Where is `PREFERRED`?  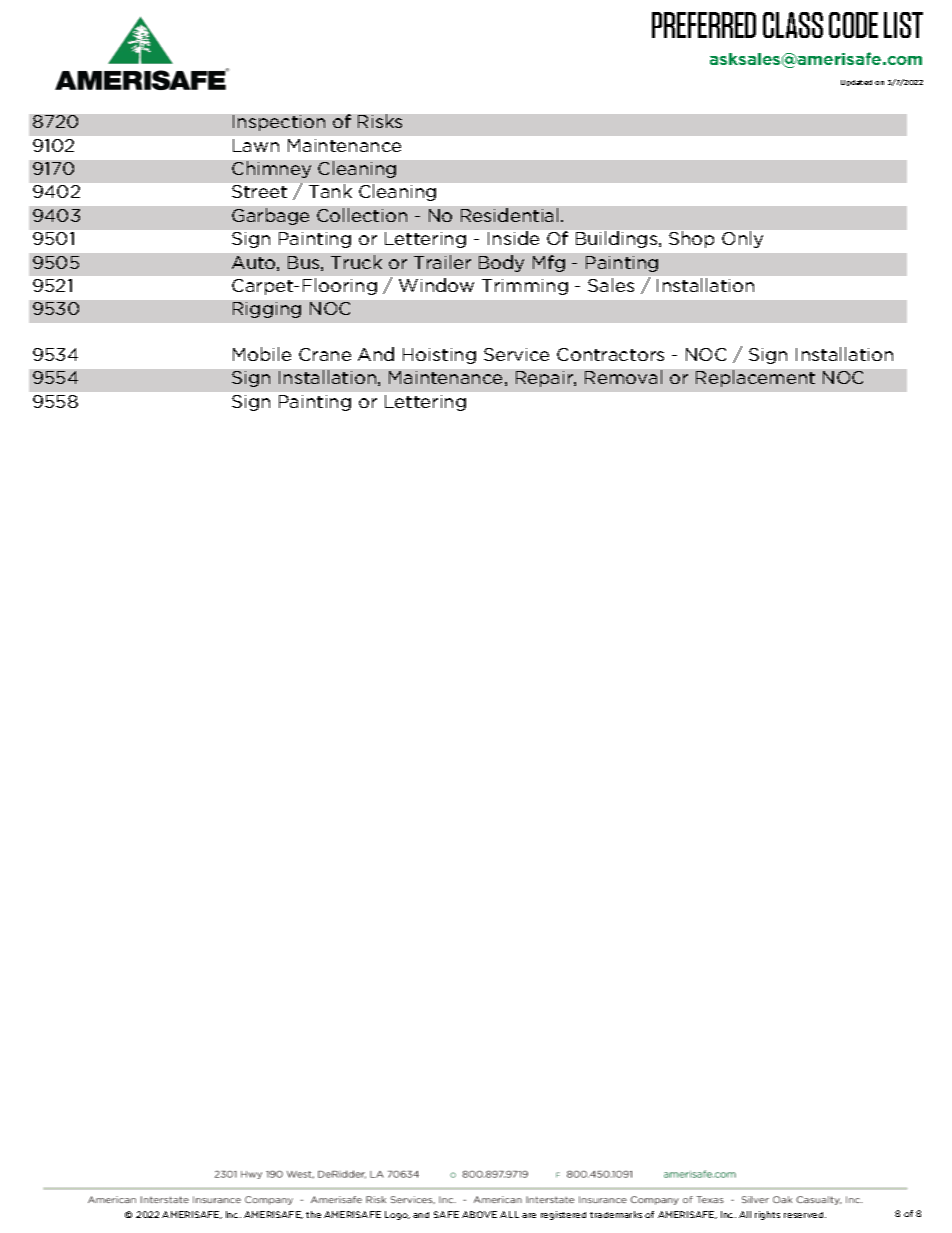
PREFERRED is located at coordinates (704, 25).
